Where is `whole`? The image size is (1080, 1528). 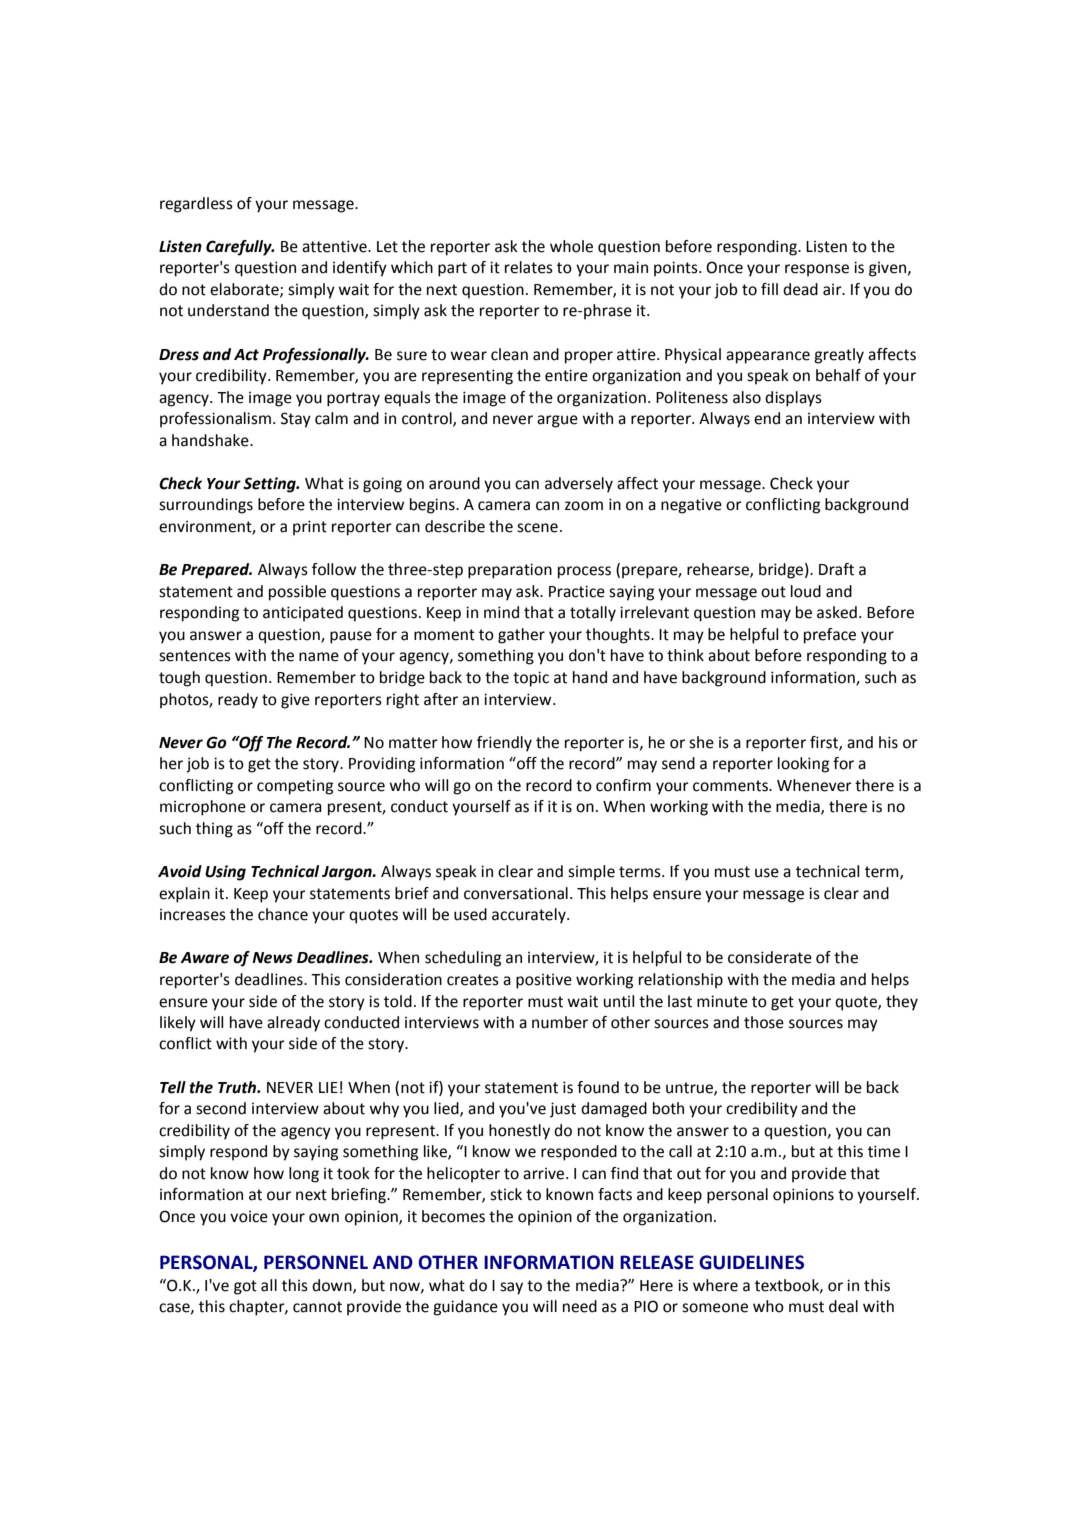 whole is located at coordinates (571, 246).
